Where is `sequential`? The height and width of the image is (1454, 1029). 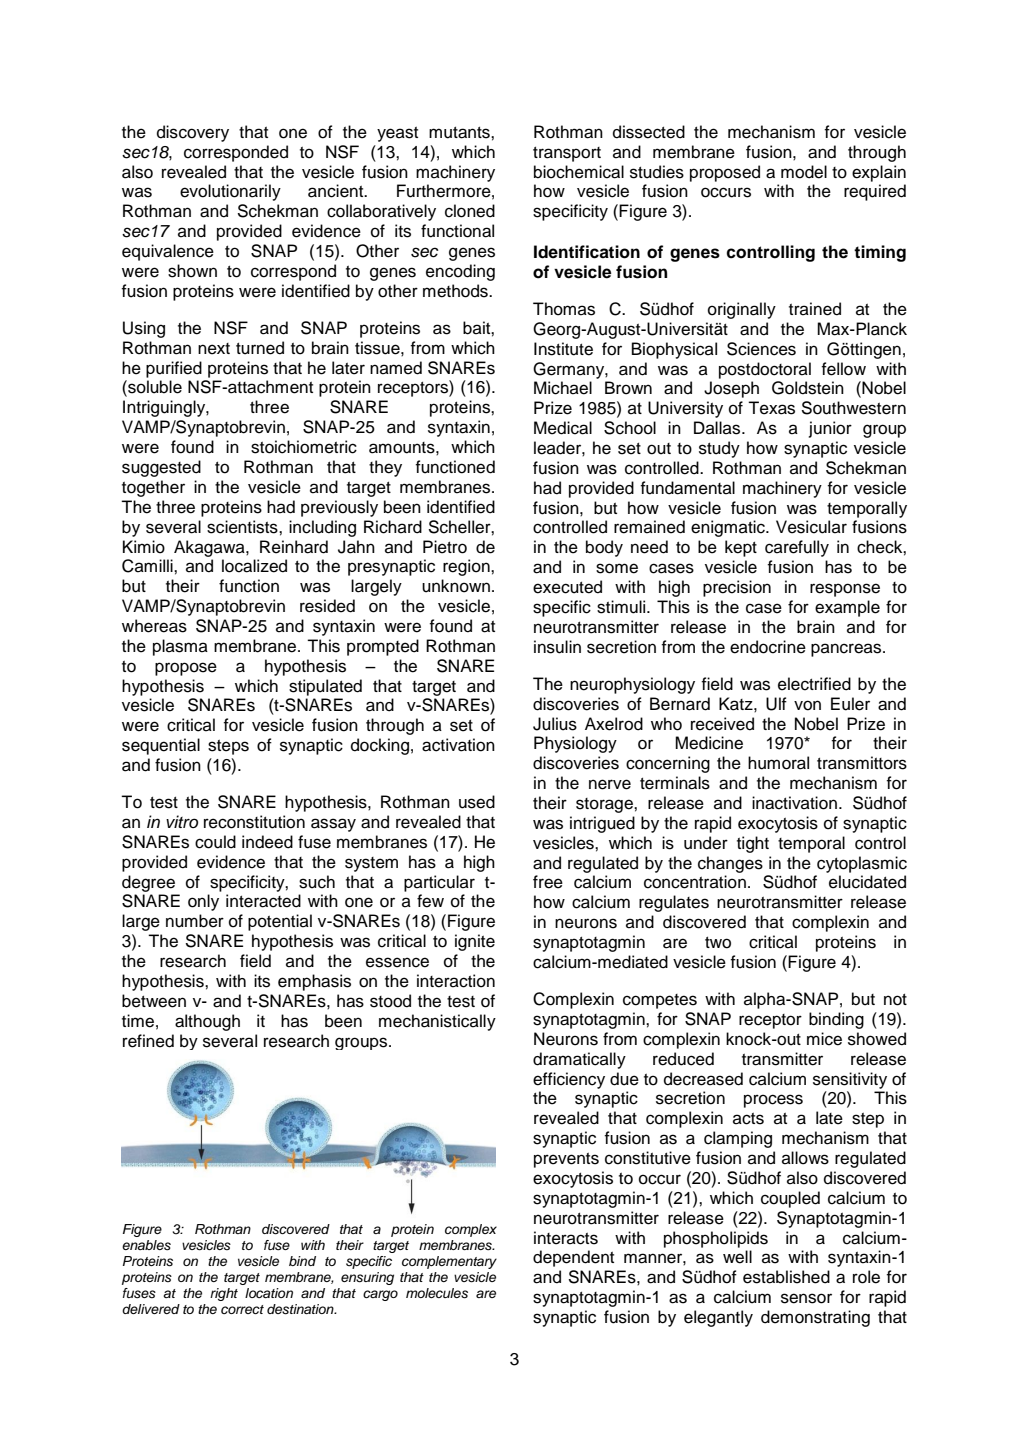 sequential is located at coordinates (161, 746).
